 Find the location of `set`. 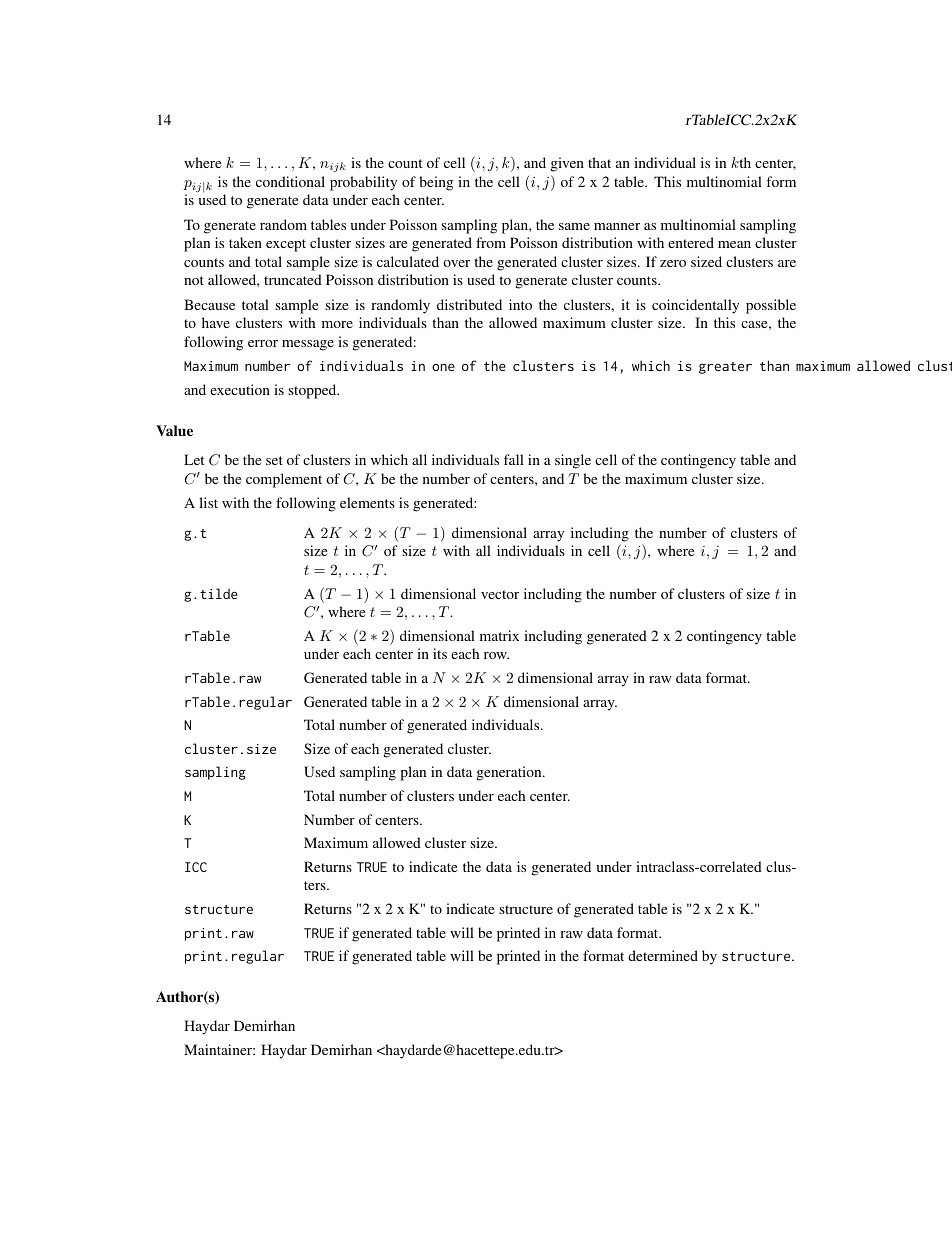

set is located at coordinates (274, 460).
